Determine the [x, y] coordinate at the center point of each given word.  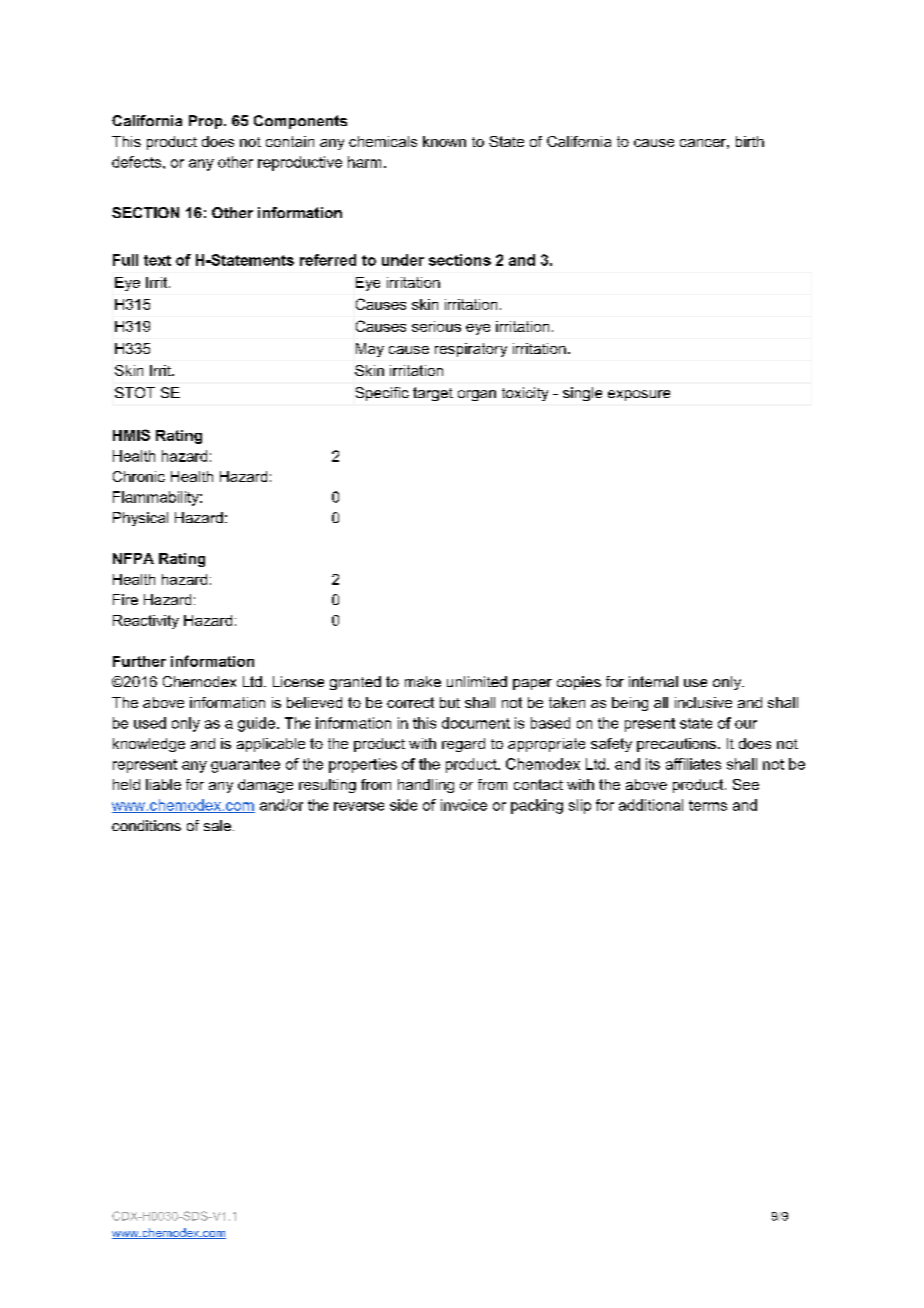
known [444, 141]
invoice [464, 805]
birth [750, 141]
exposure [639, 395]
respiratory [471, 350]
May [370, 350]
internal [653, 681]
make [423, 681]
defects [138, 162]
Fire [125, 599]
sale [217, 825]
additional [651, 805]
